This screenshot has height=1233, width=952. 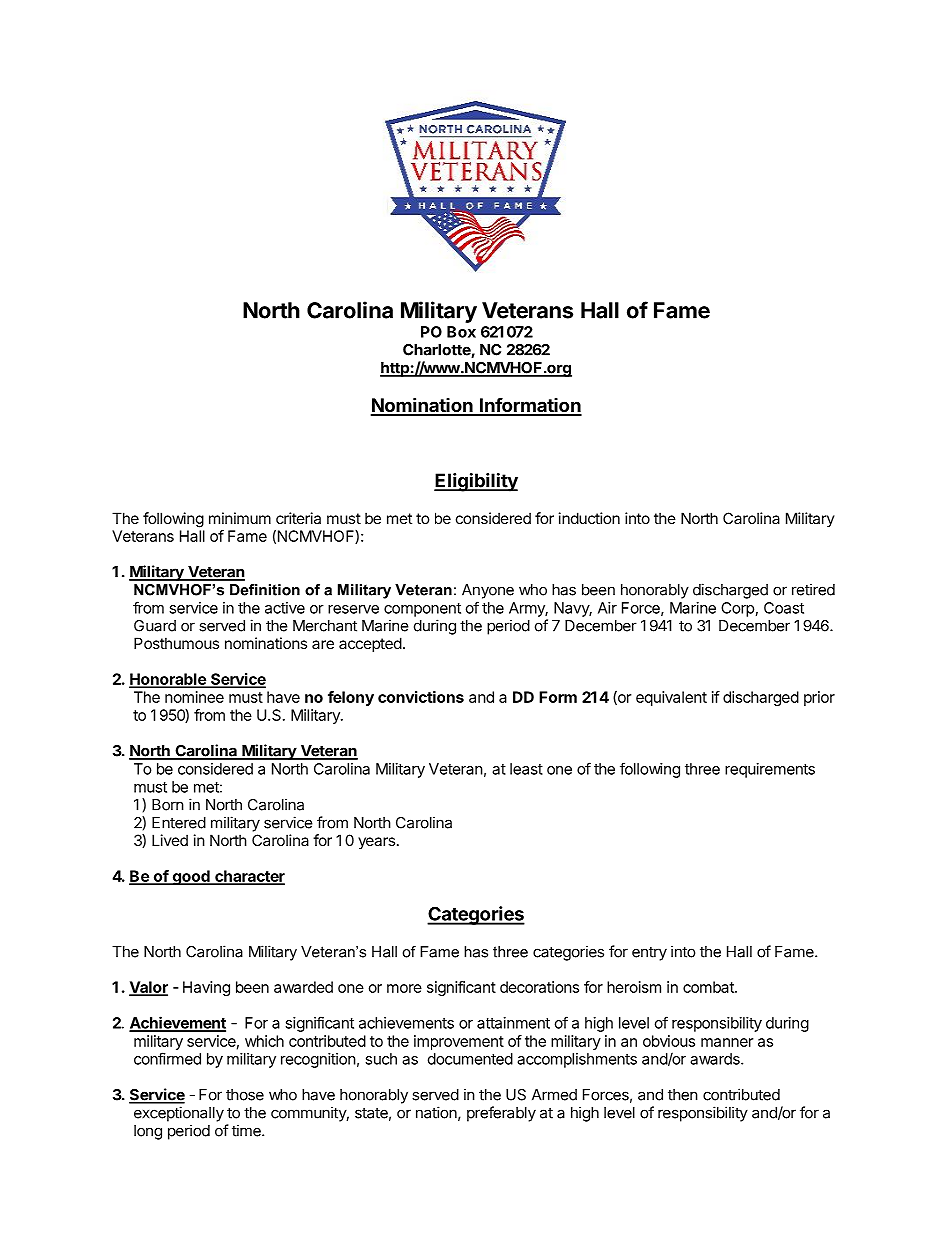 I want to click on years, so click(x=376, y=843).
